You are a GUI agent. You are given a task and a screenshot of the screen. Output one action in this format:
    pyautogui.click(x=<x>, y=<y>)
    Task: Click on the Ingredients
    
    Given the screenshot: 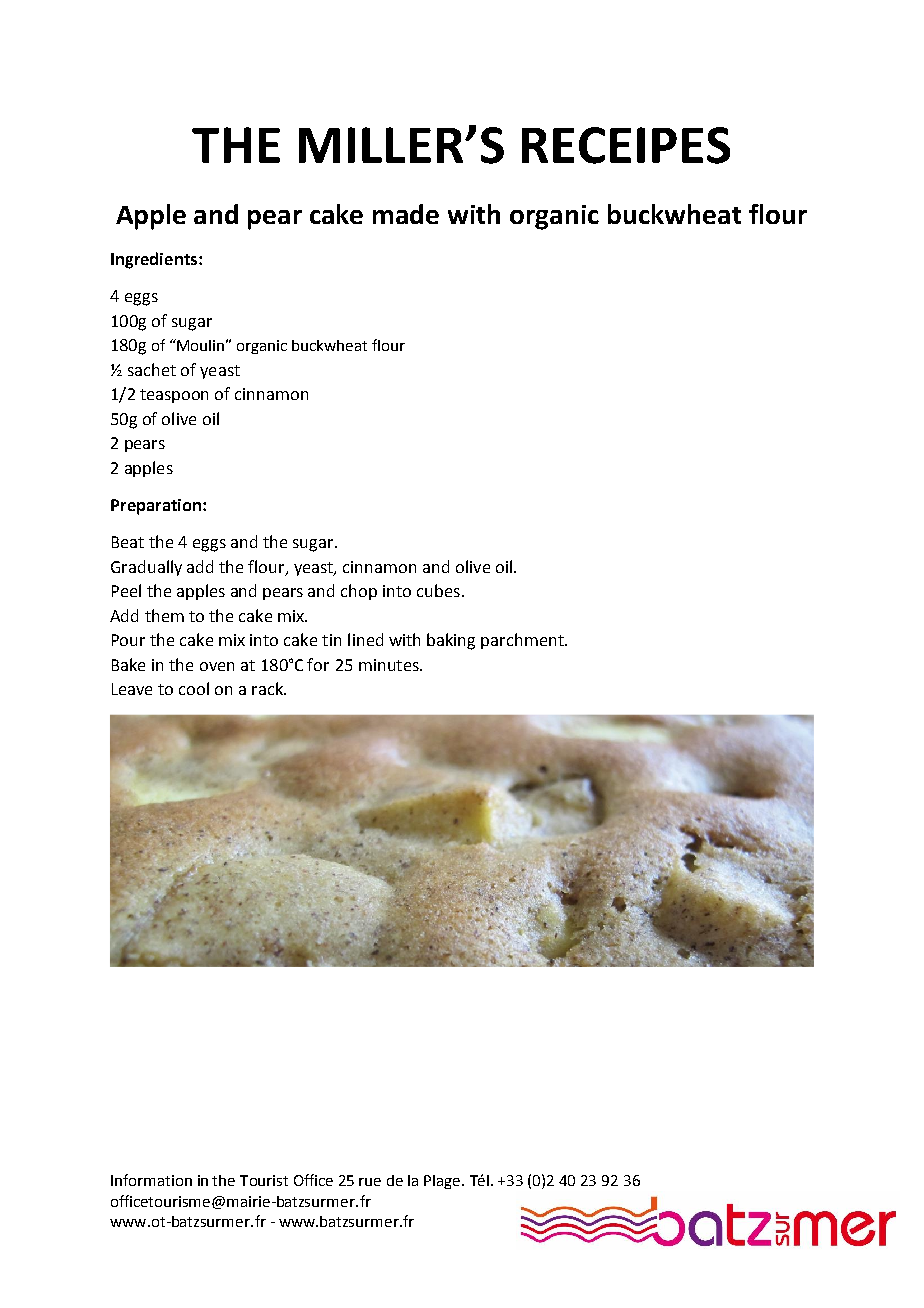 What is the action you would take?
    pyautogui.click(x=154, y=260)
